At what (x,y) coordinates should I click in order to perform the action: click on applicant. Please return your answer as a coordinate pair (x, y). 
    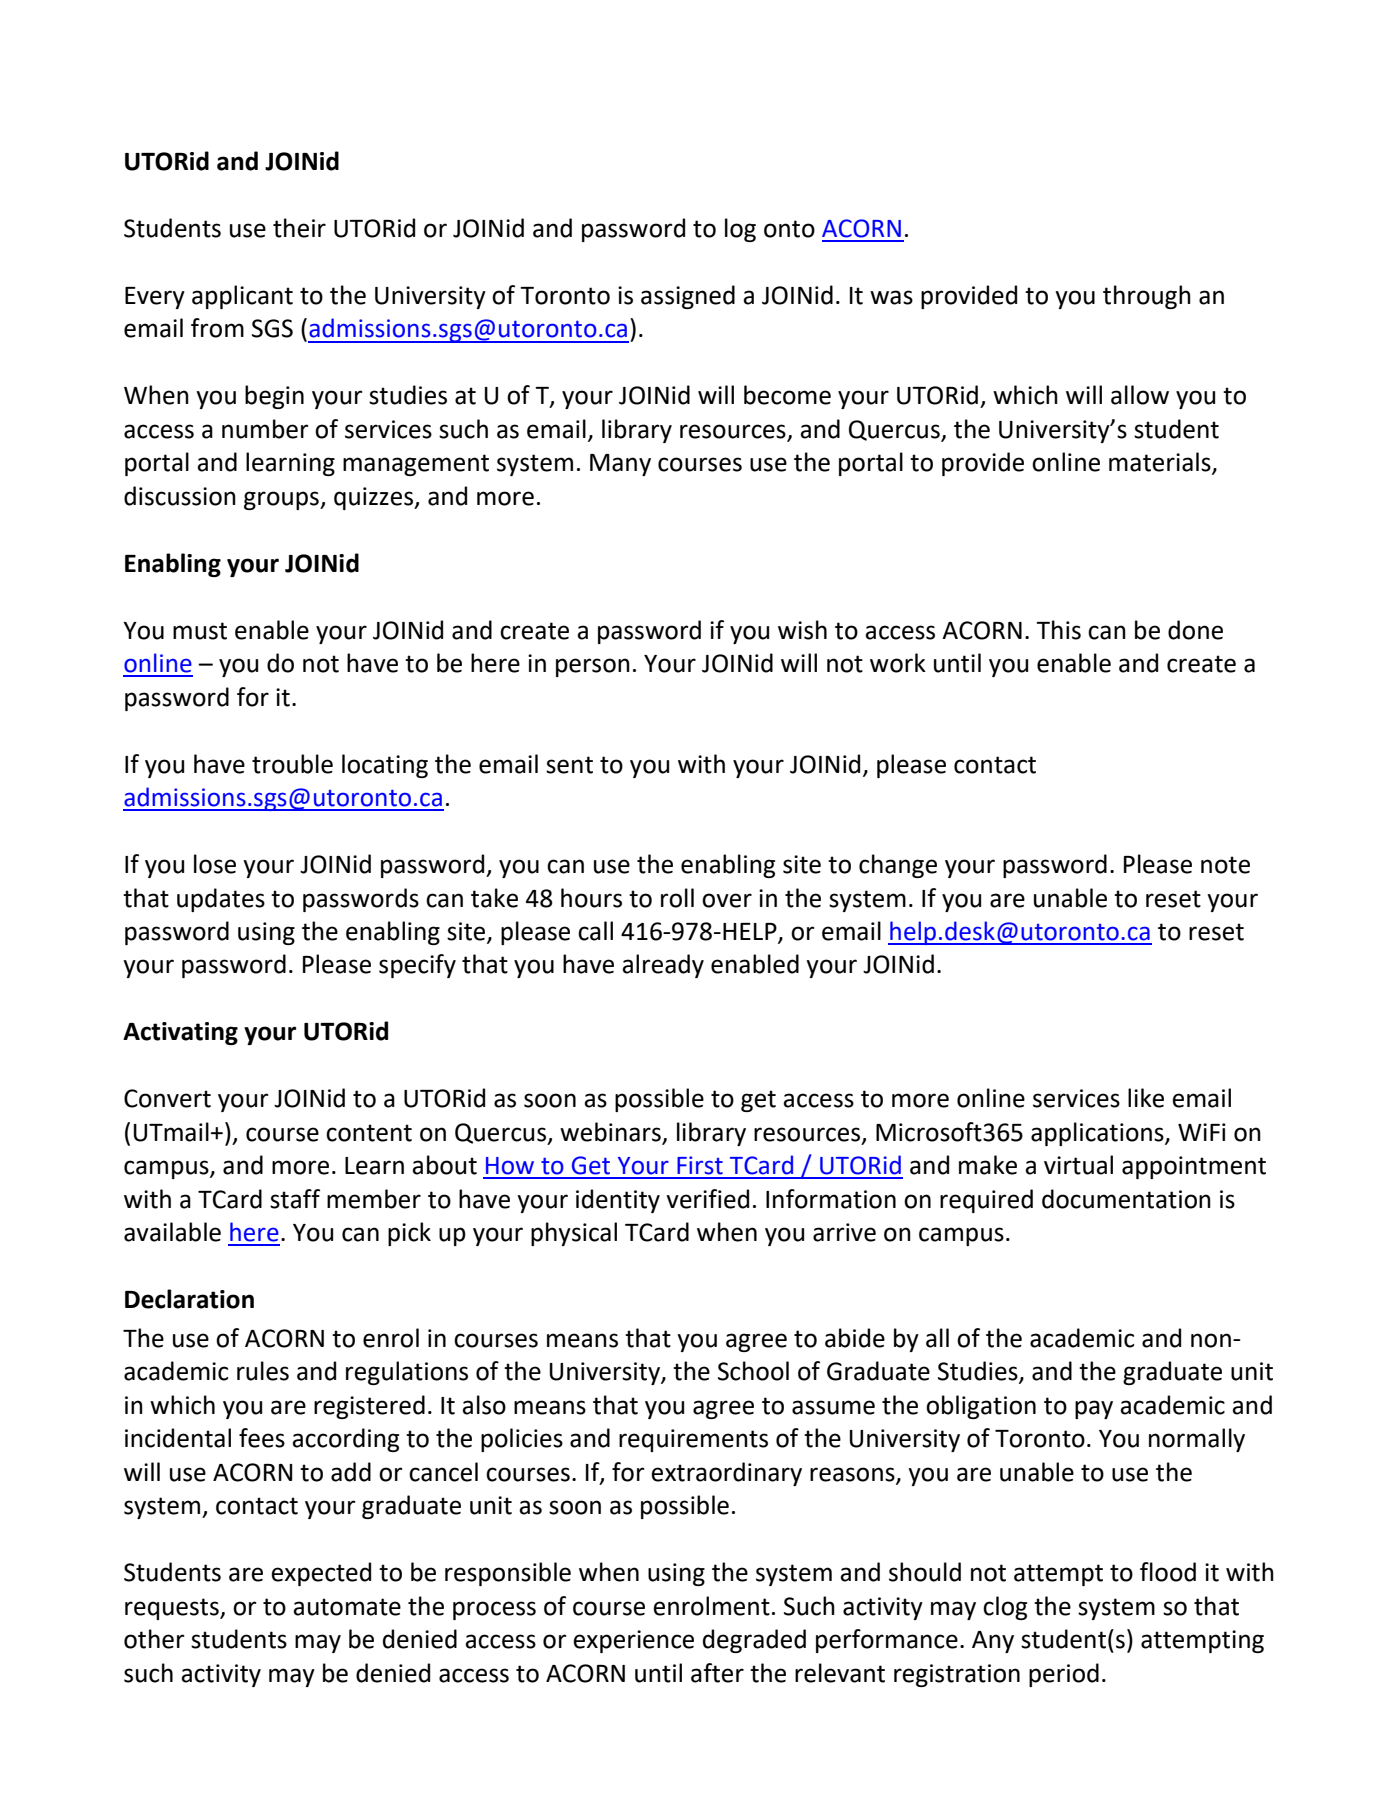
    Looking at the image, I should click on (242, 297).
